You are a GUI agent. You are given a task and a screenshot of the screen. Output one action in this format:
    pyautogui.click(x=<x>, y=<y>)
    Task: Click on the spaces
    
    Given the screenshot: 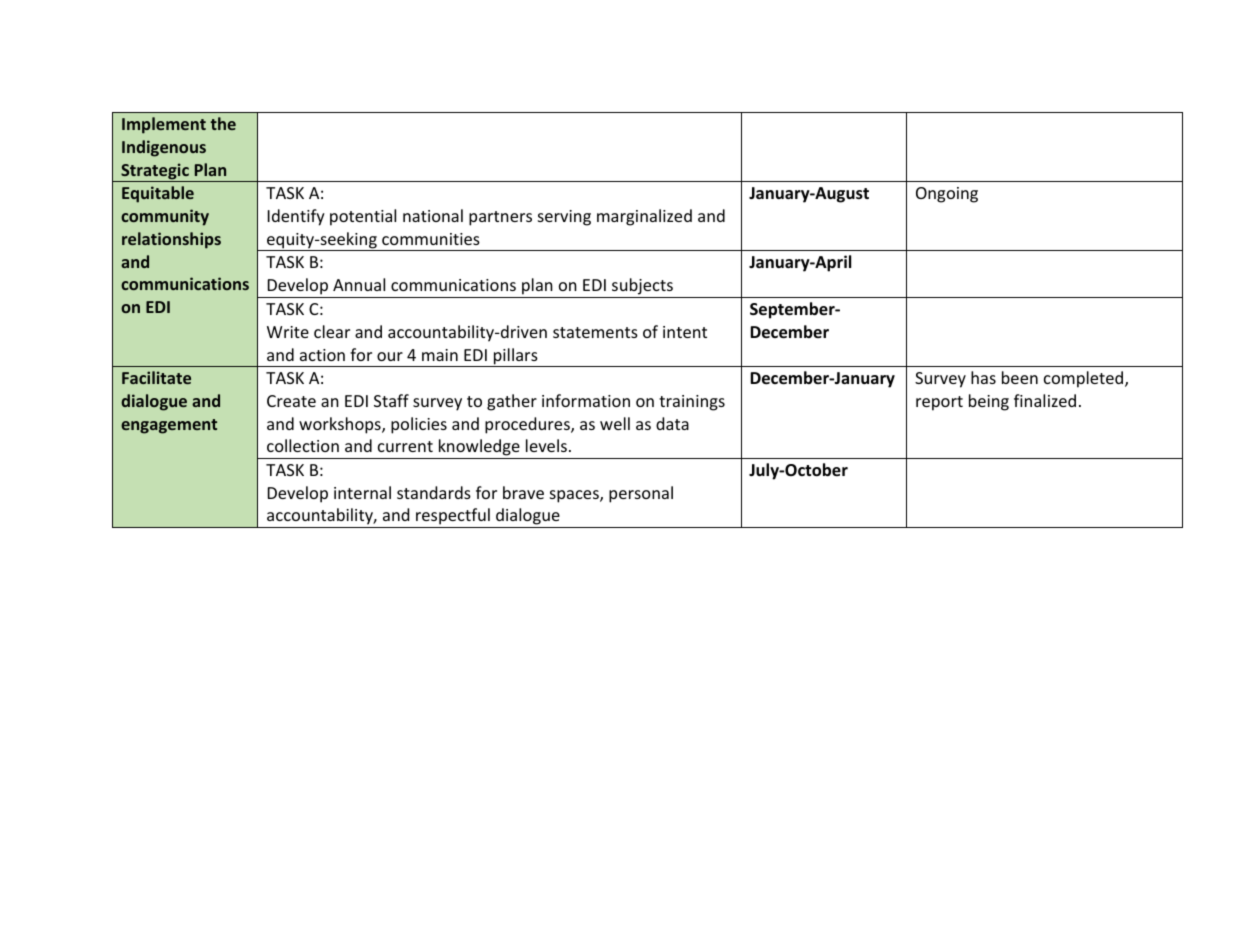 What is the action you would take?
    pyautogui.click(x=575, y=496)
